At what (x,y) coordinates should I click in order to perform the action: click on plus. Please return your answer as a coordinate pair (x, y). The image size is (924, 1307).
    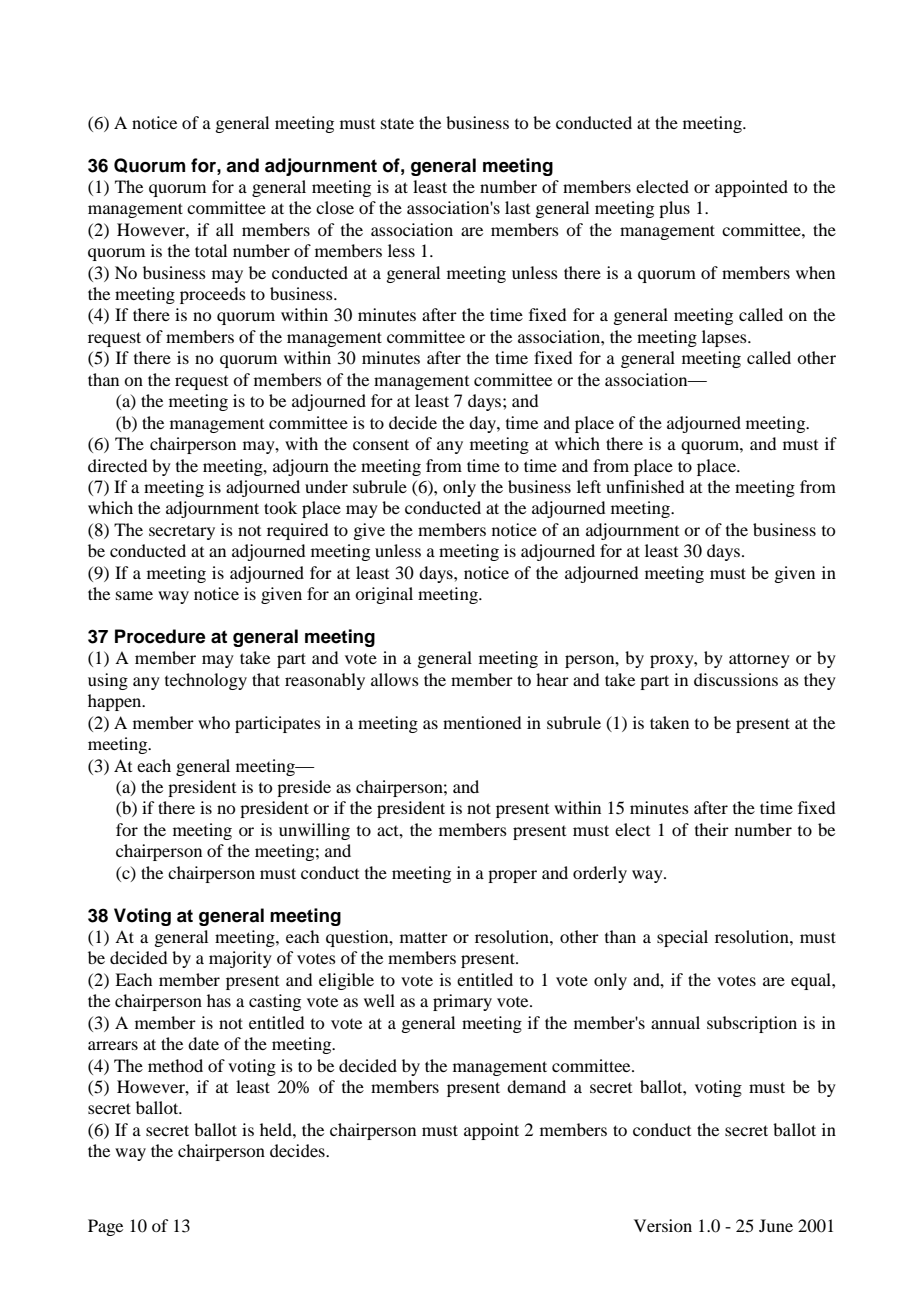
    Looking at the image, I should click on (674, 209).
